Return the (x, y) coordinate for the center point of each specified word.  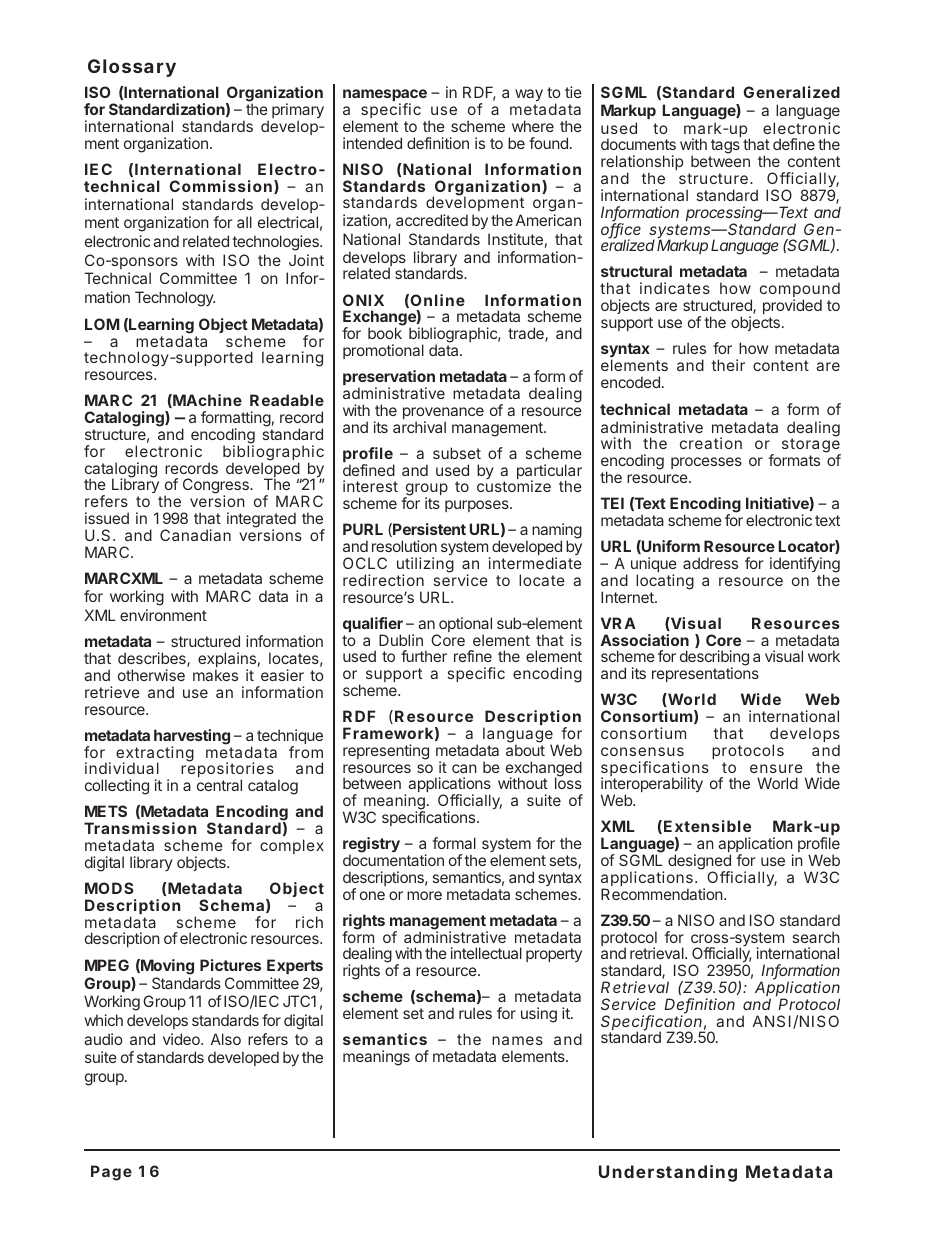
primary (298, 112)
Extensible (707, 826)
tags (724, 148)
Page (111, 1173)
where (533, 126)
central (219, 785)
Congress (217, 487)
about (525, 750)
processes (706, 463)
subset (457, 453)
